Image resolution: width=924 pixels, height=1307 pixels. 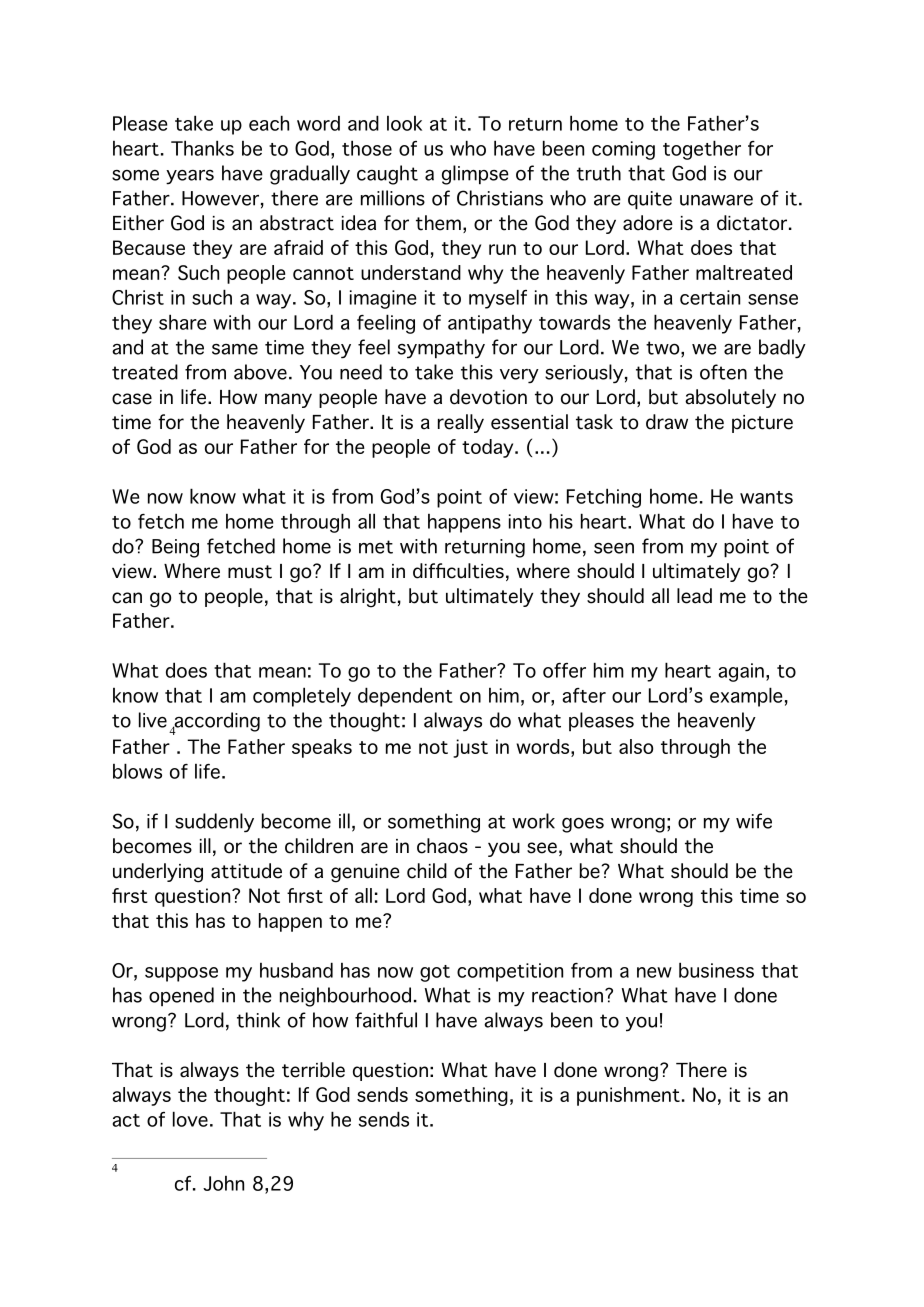 I want to click on according, so click(x=216, y=723).
